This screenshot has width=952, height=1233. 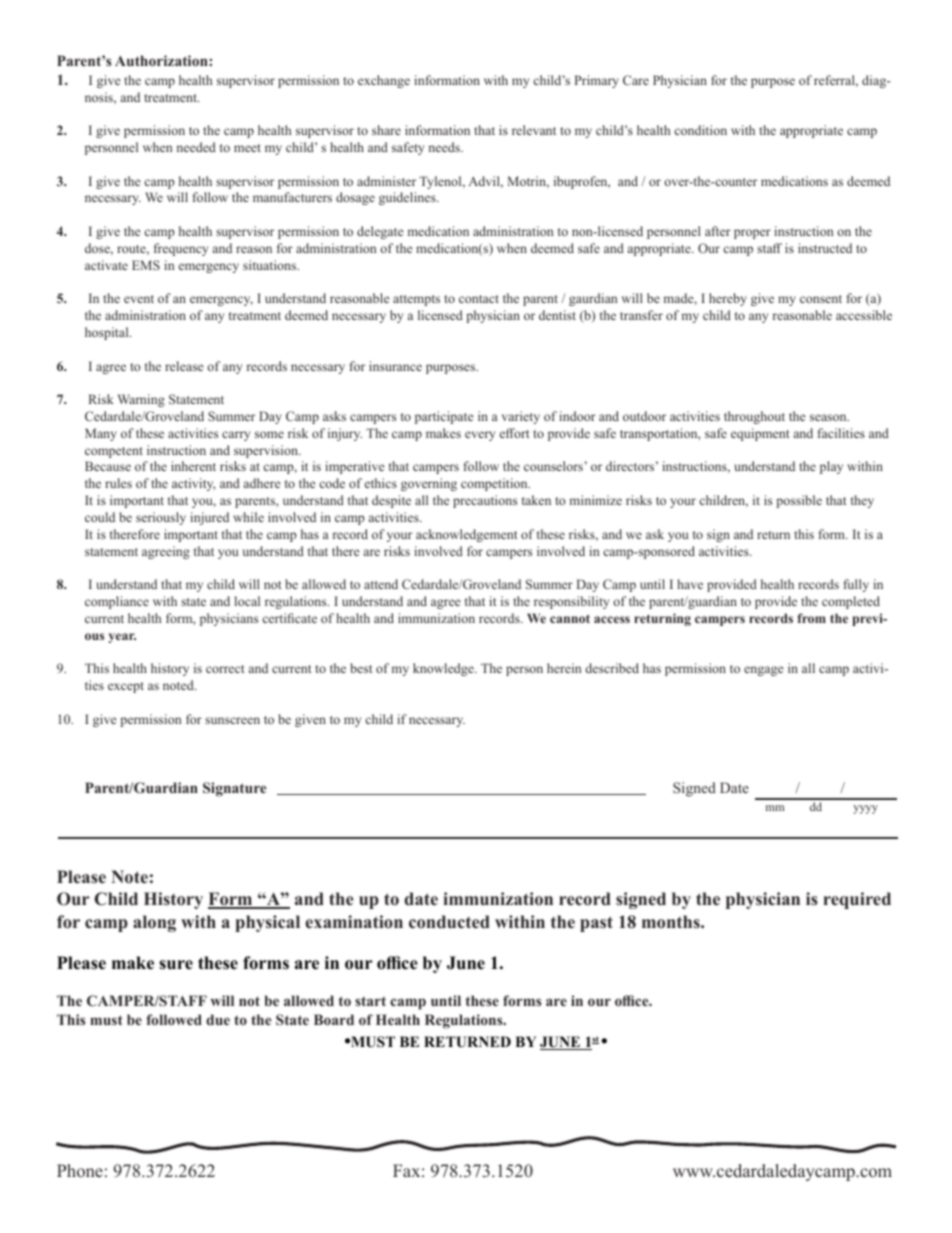 What do you see at coordinates (812, 618) in the screenshot?
I see `from` at bounding box center [812, 618].
